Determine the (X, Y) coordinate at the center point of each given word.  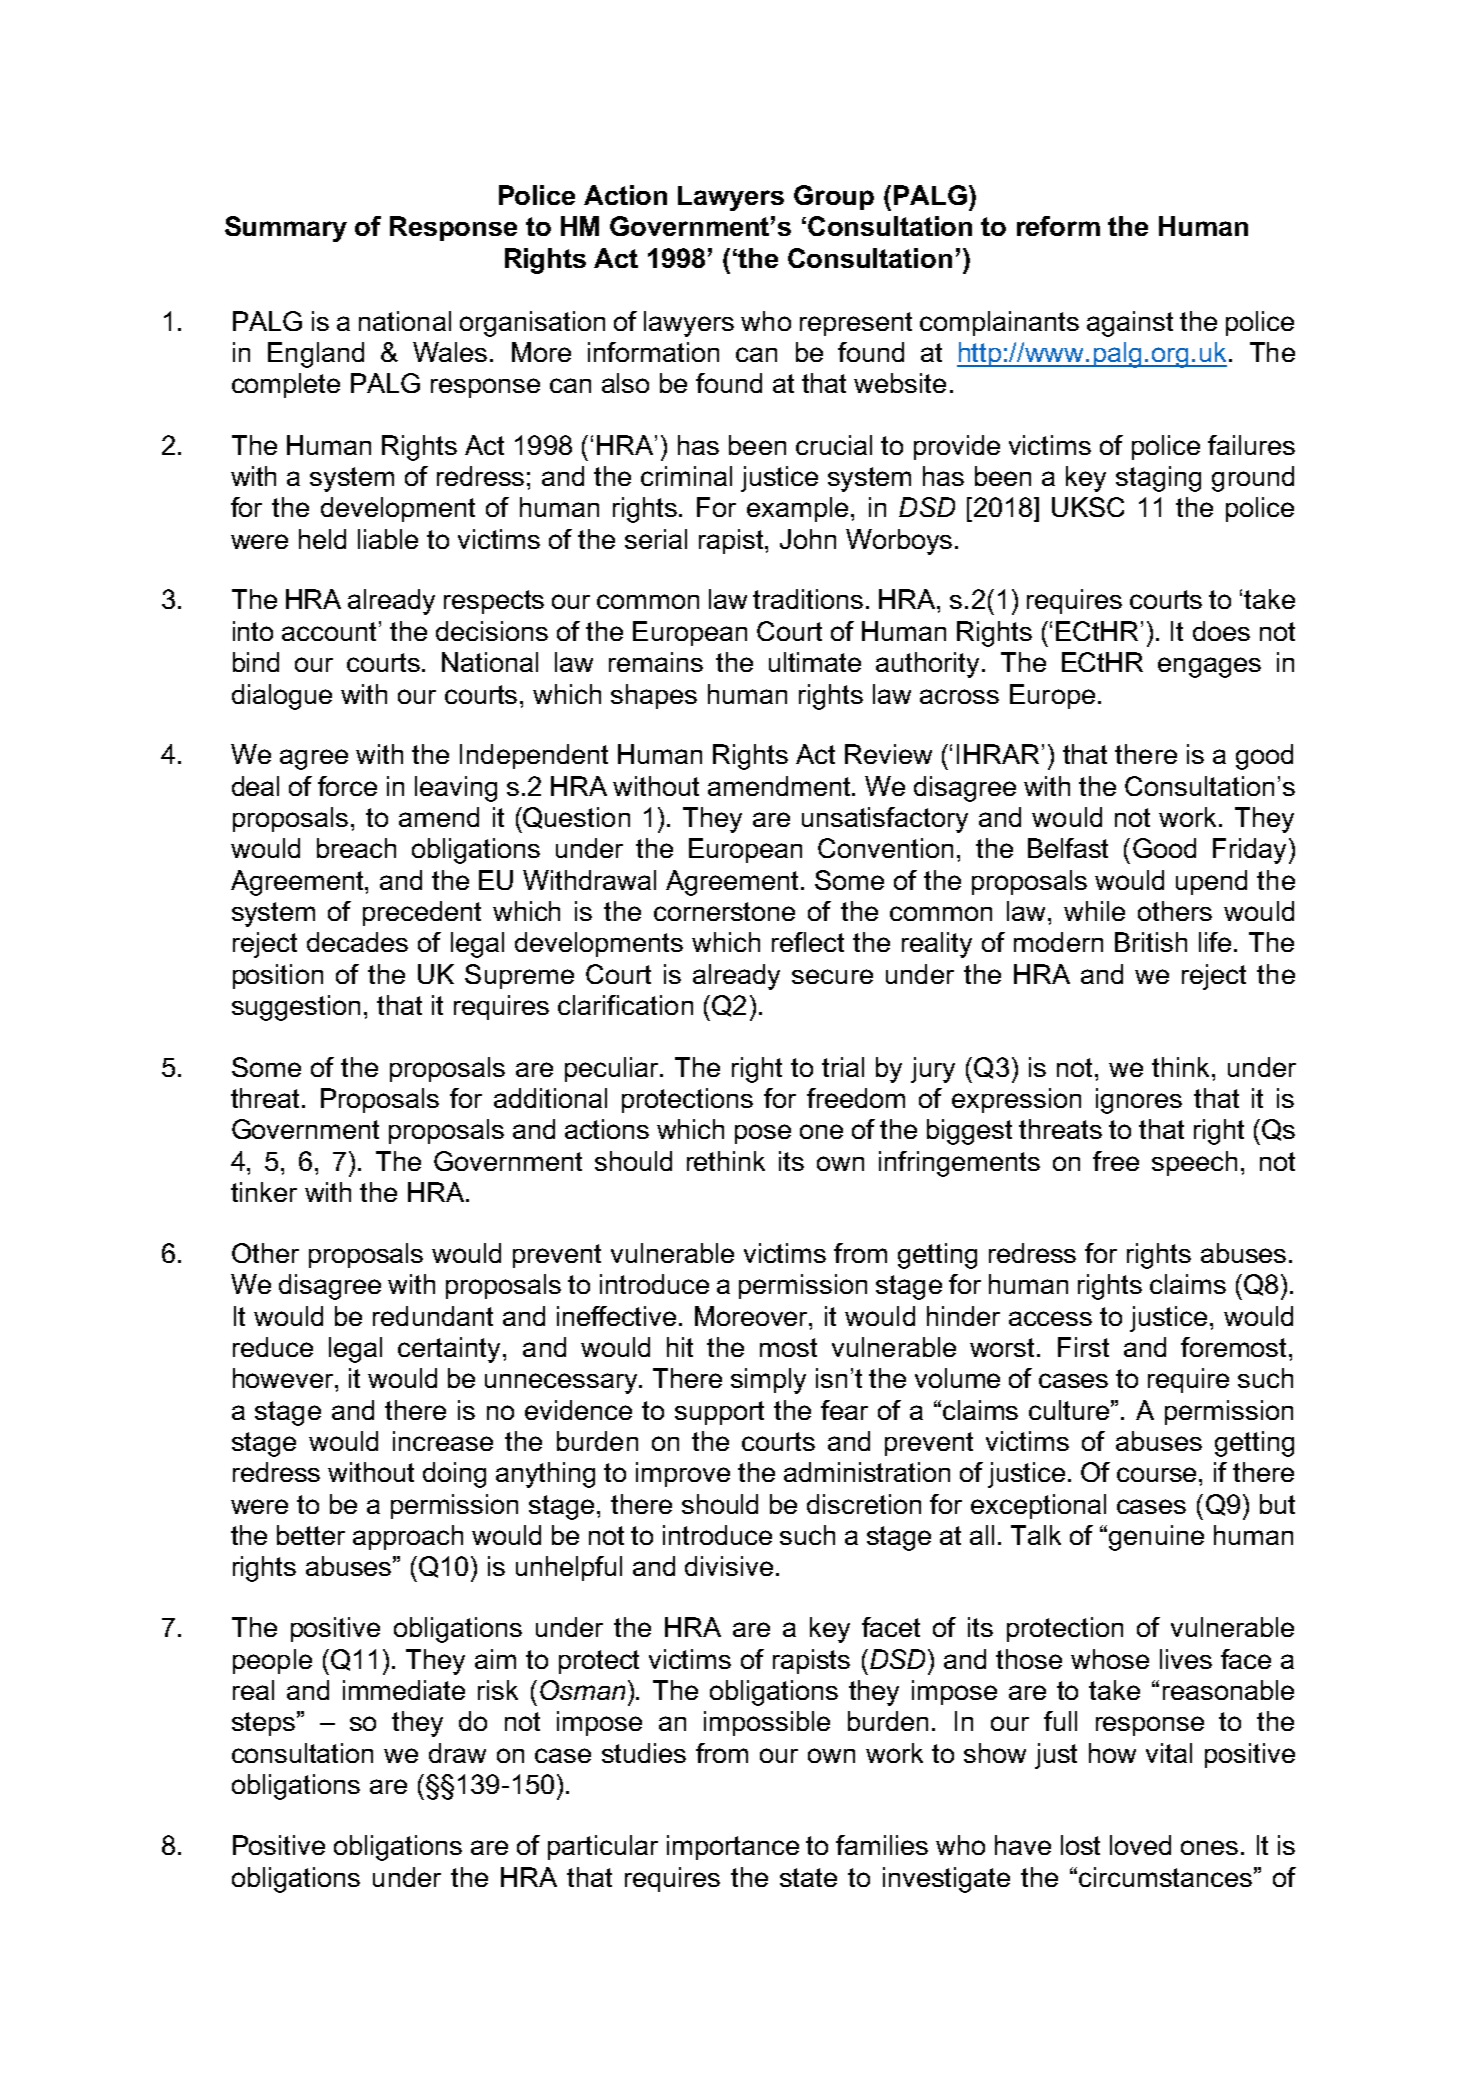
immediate (404, 1690)
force (347, 786)
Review (888, 754)
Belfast (1068, 848)
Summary (286, 229)
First (1083, 1347)
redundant (433, 1316)
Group (834, 197)
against (1130, 324)
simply (768, 1381)
